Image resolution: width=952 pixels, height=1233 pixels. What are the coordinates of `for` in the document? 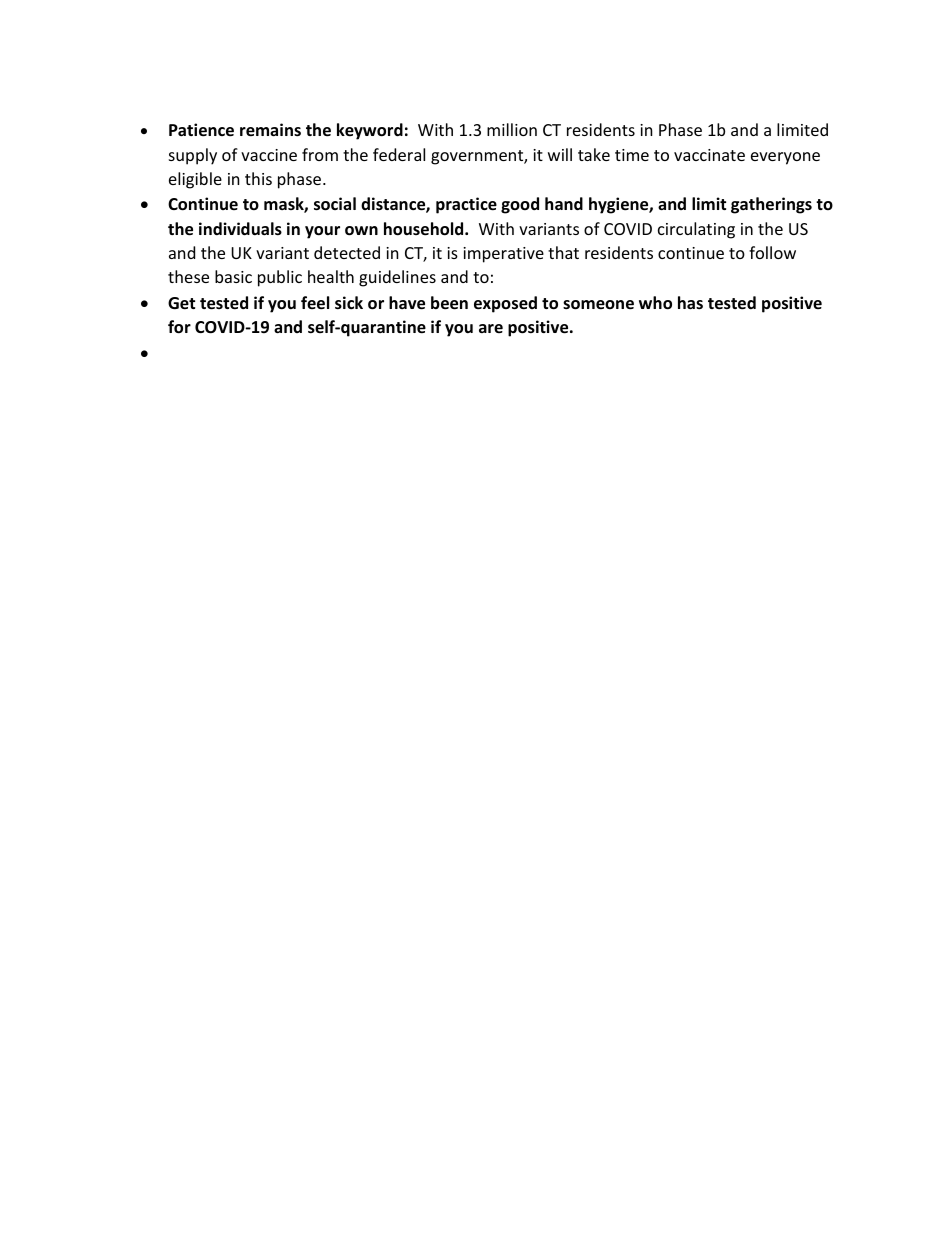 It's located at (179, 327).
